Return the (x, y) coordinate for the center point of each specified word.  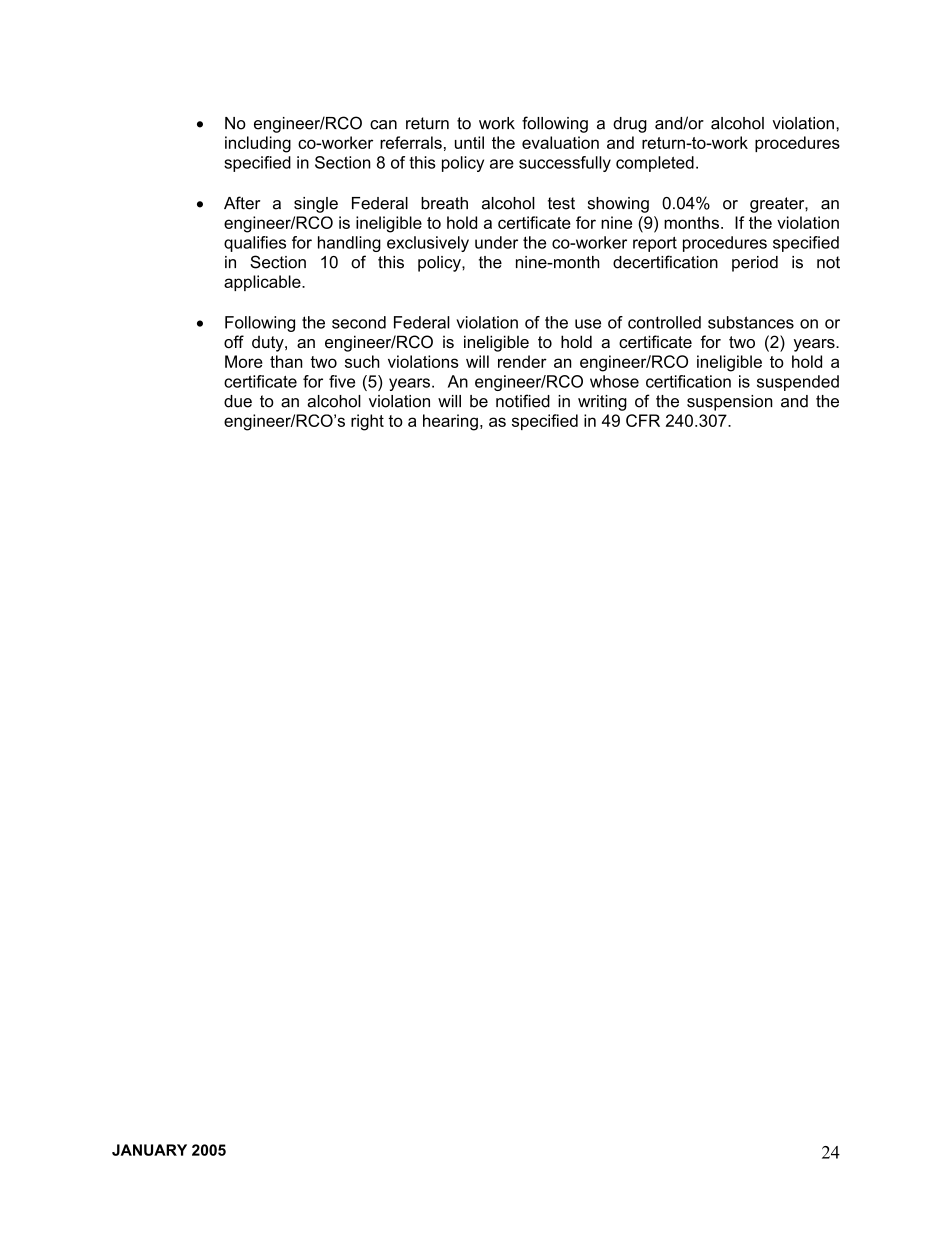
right (367, 422)
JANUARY (149, 1150)
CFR (643, 420)
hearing (450, 422)
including (258, 144)
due (238, 401)
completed (655, 164)
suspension (730, 403)
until (469, 142)
